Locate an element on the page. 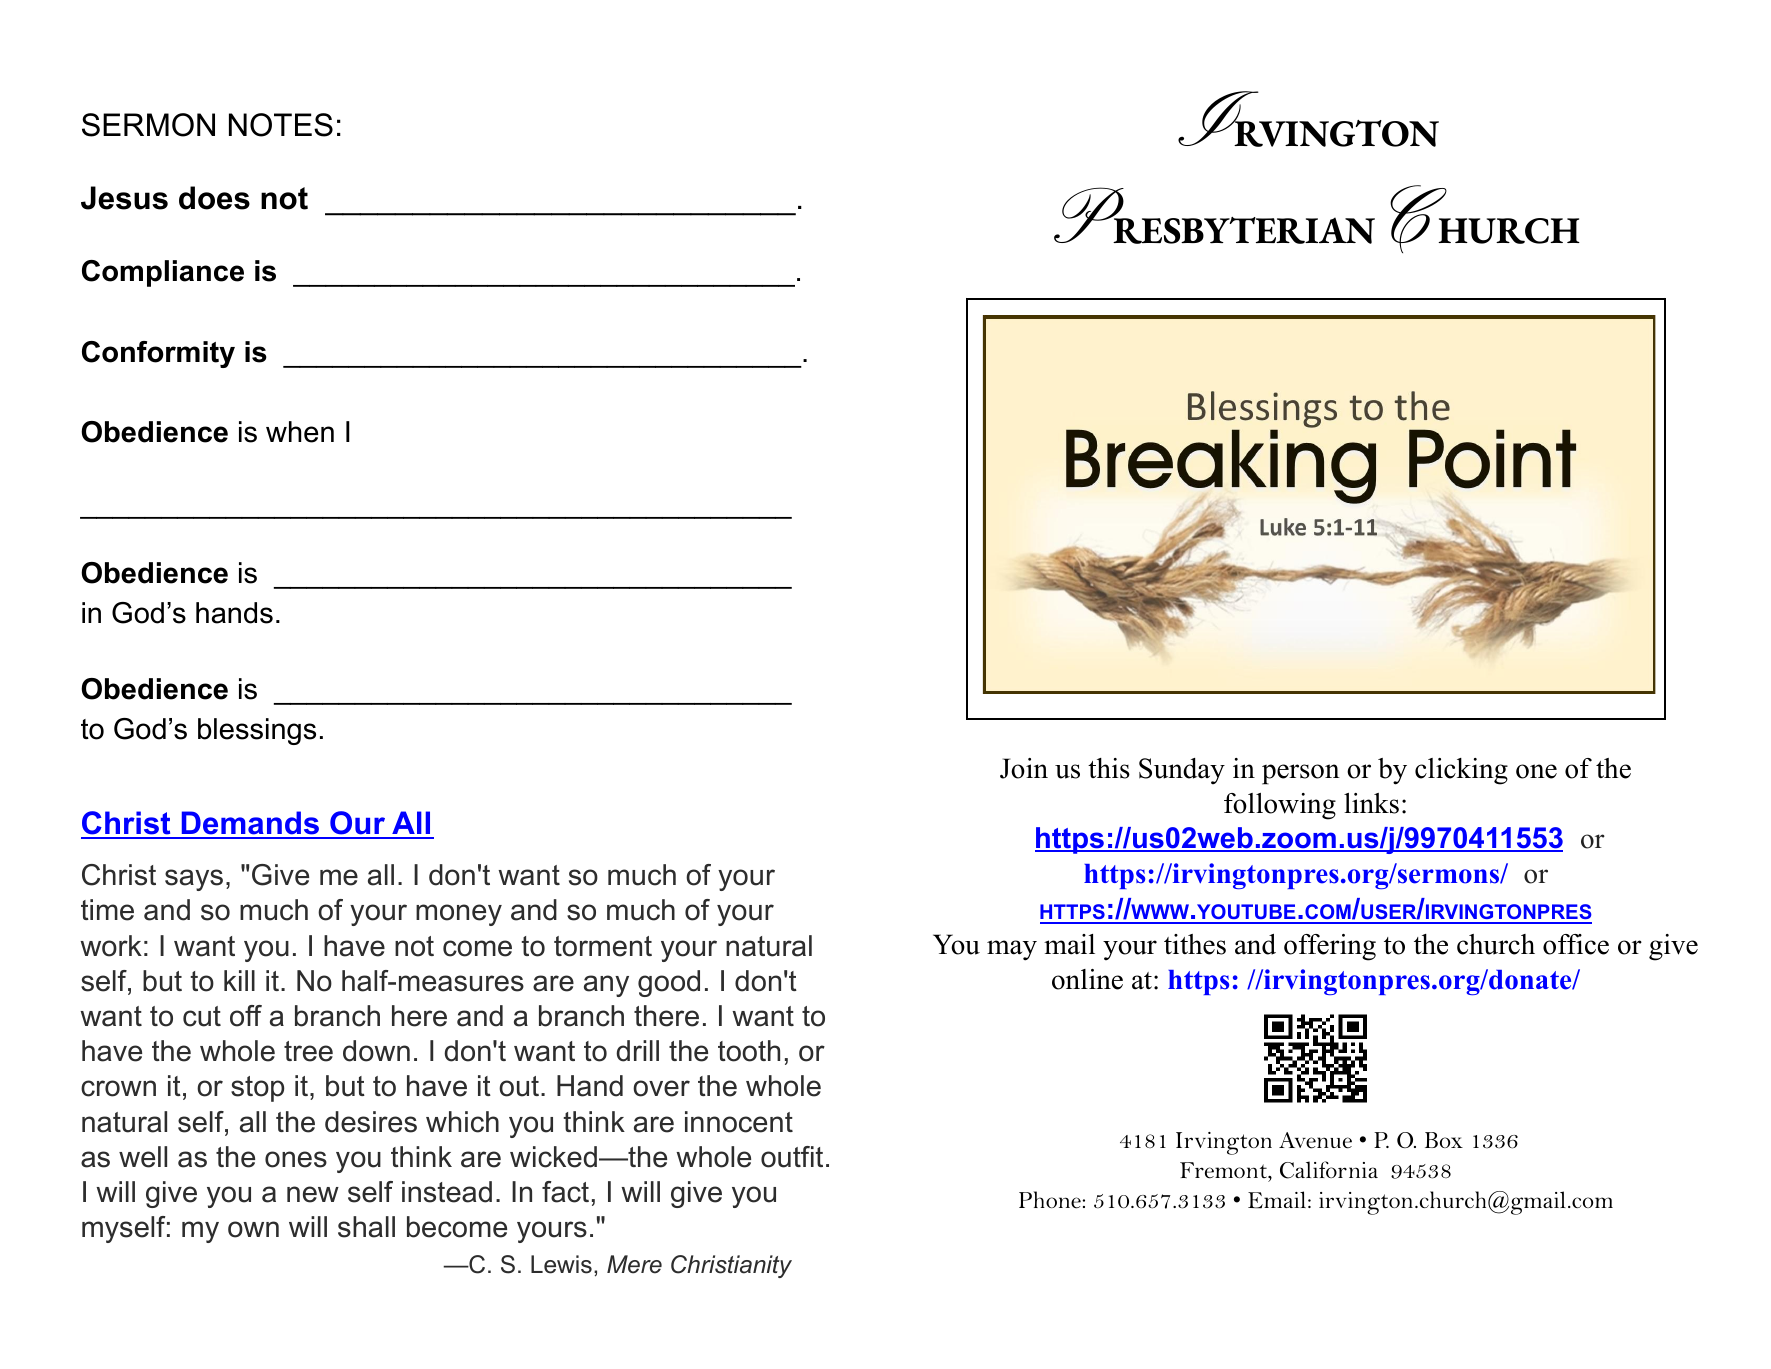 Image resolution: width=1771 pixels, height=1369 pixels. outfit is located at coordinates (792, 1157).
